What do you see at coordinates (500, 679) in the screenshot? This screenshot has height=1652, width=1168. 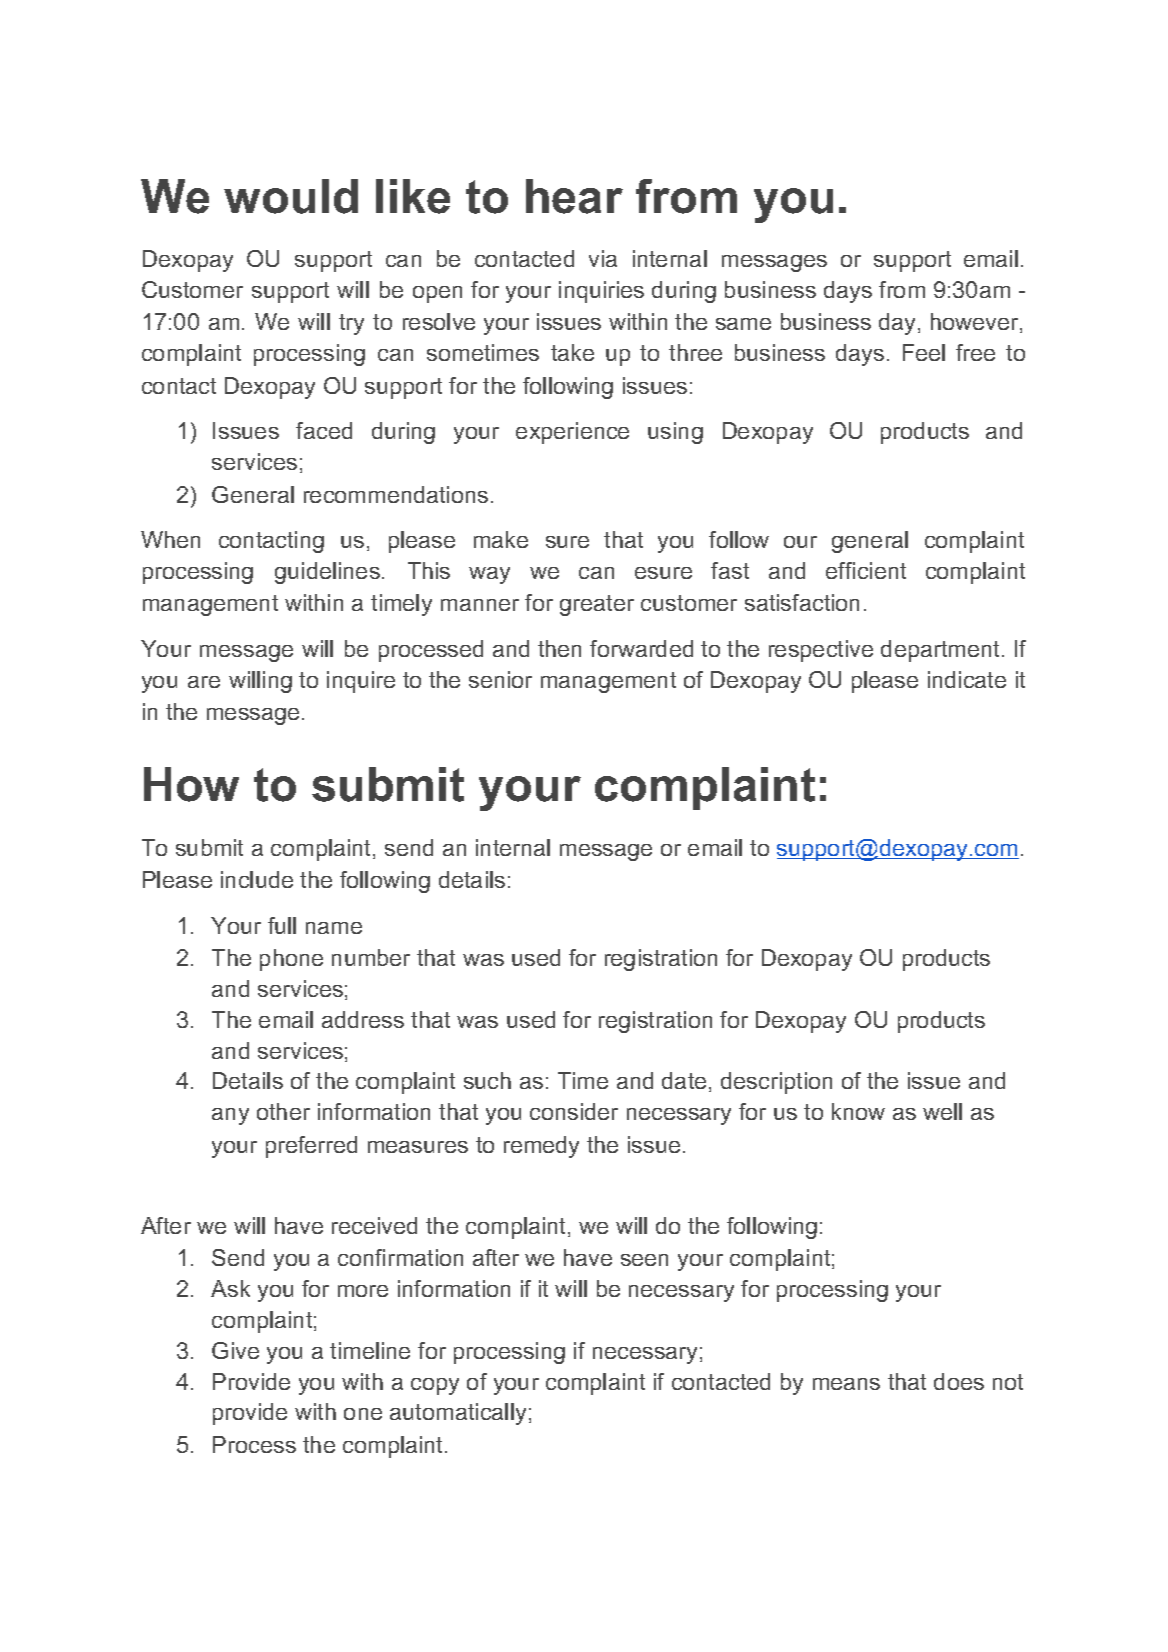 I see `senior` at bounding box center [500, 679].
